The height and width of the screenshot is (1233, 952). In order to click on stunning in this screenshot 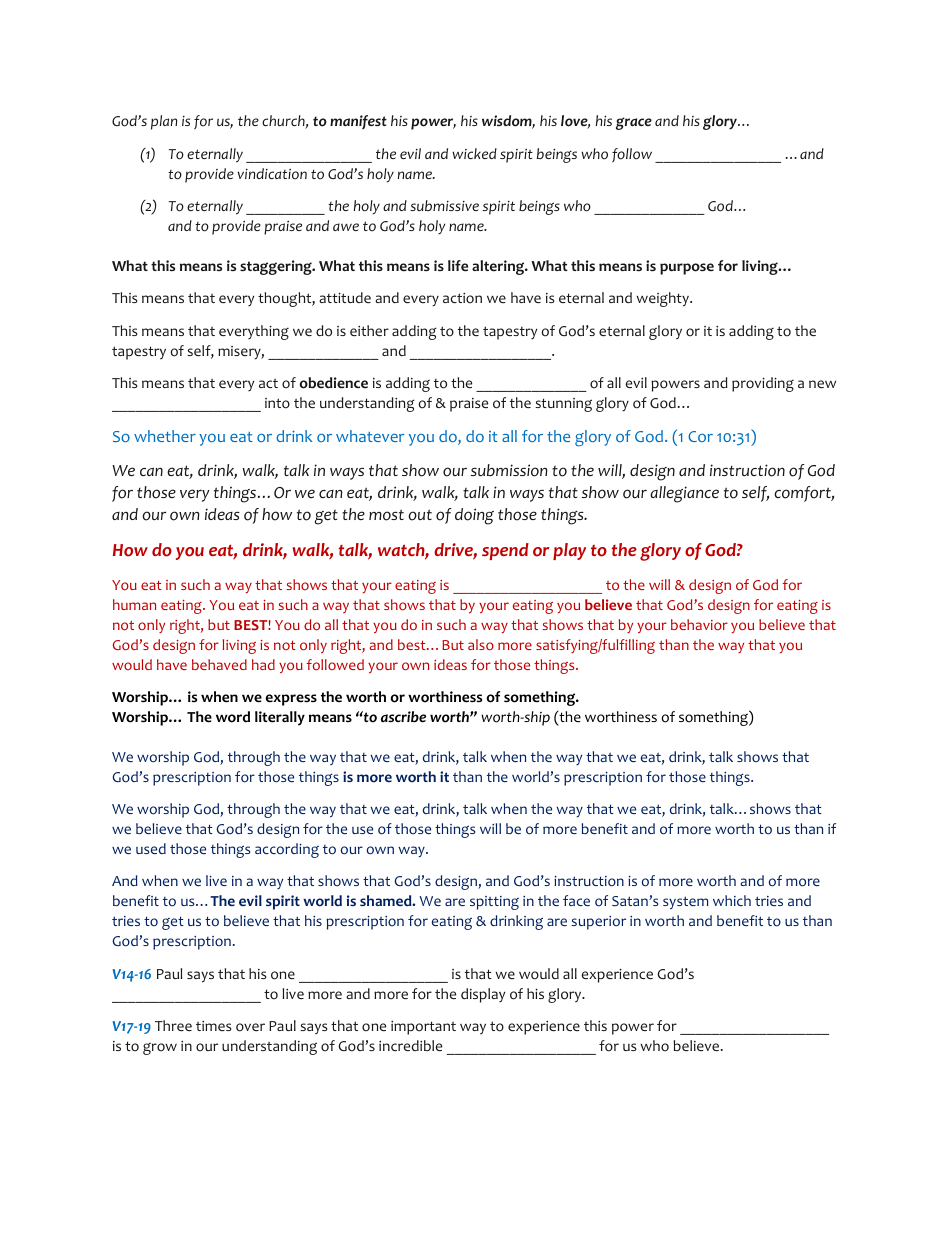, I will do `click(563, 405)`.
